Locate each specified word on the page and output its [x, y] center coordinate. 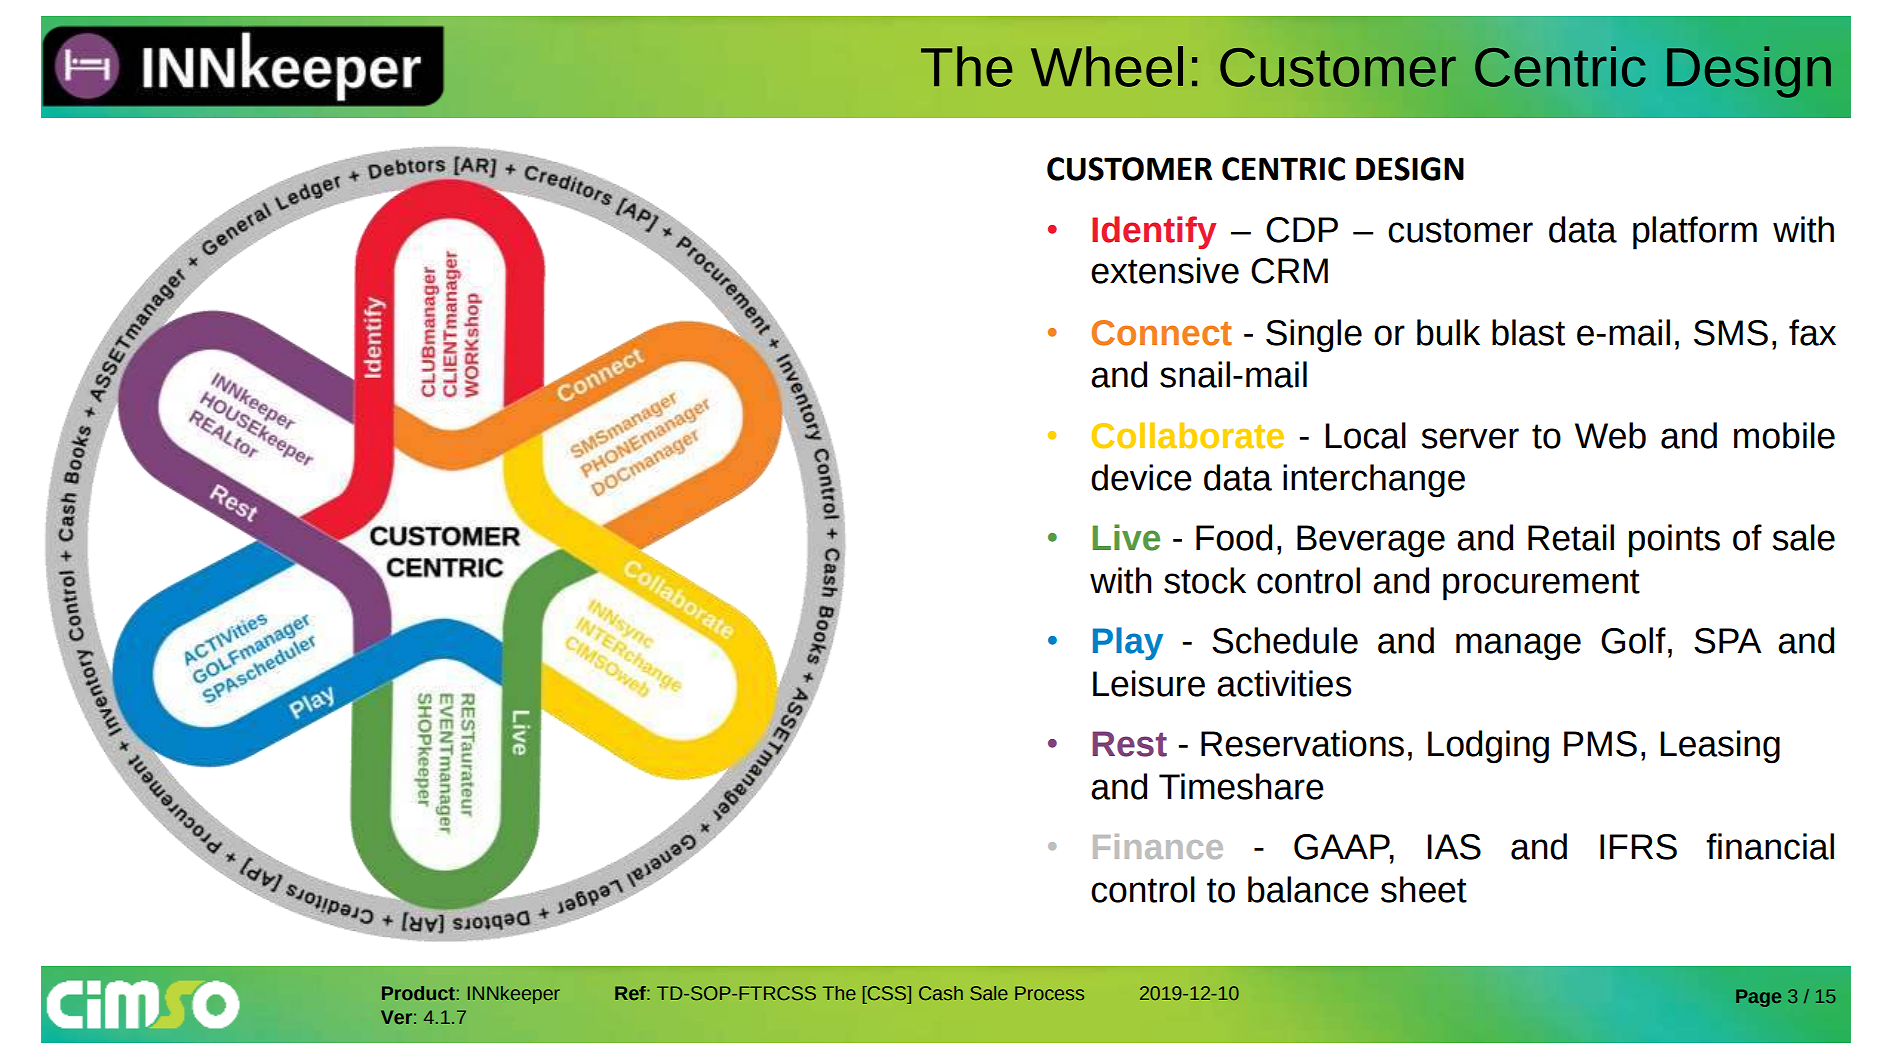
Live [1126, 537]
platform [1695, 233]
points [1674, 541]
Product [418, 993]
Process [1049, 993]
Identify [1154, 232]
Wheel [1107, 66]
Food [1234, 537]
